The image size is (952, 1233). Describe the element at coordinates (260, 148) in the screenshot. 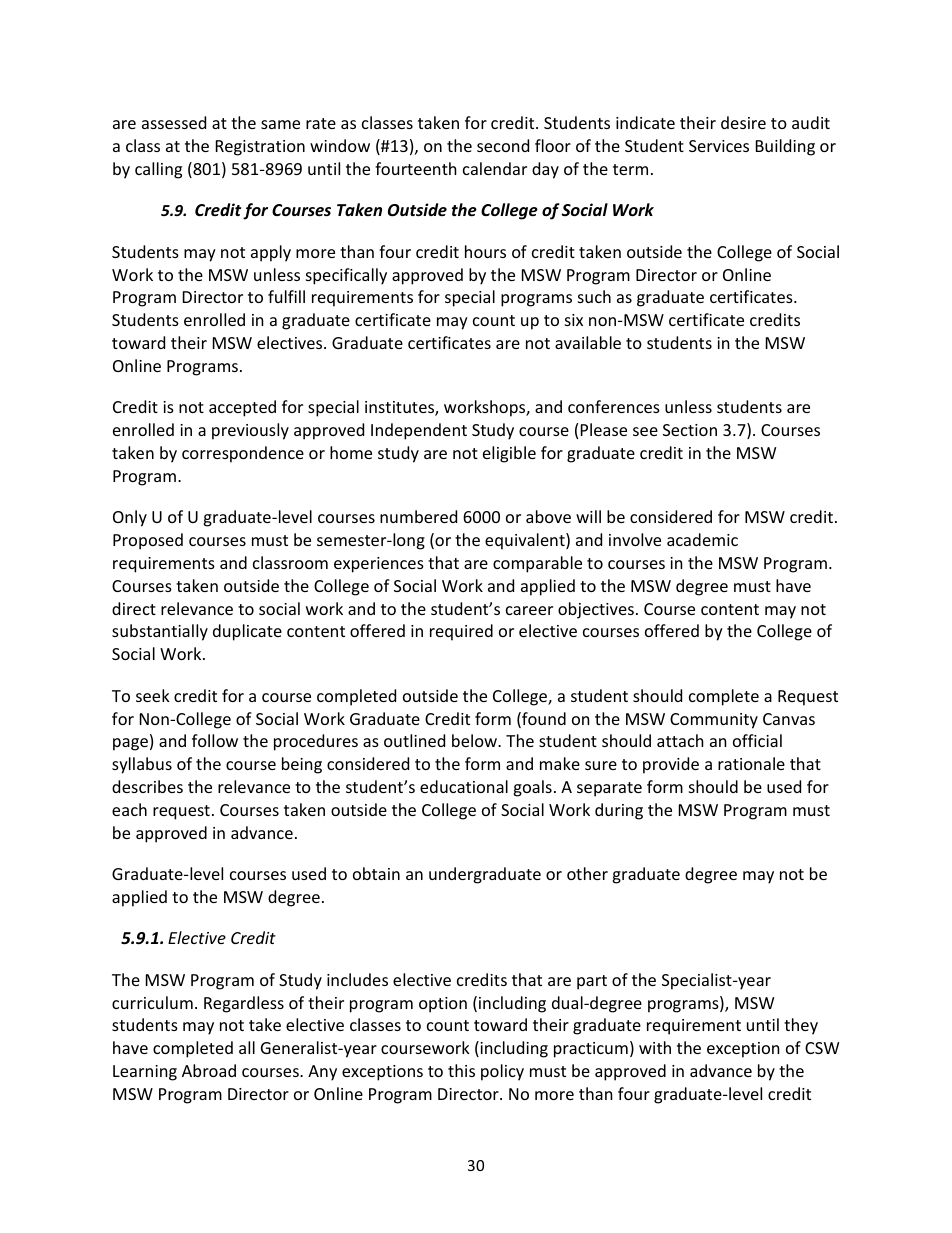

I see `Registration` at that location.
